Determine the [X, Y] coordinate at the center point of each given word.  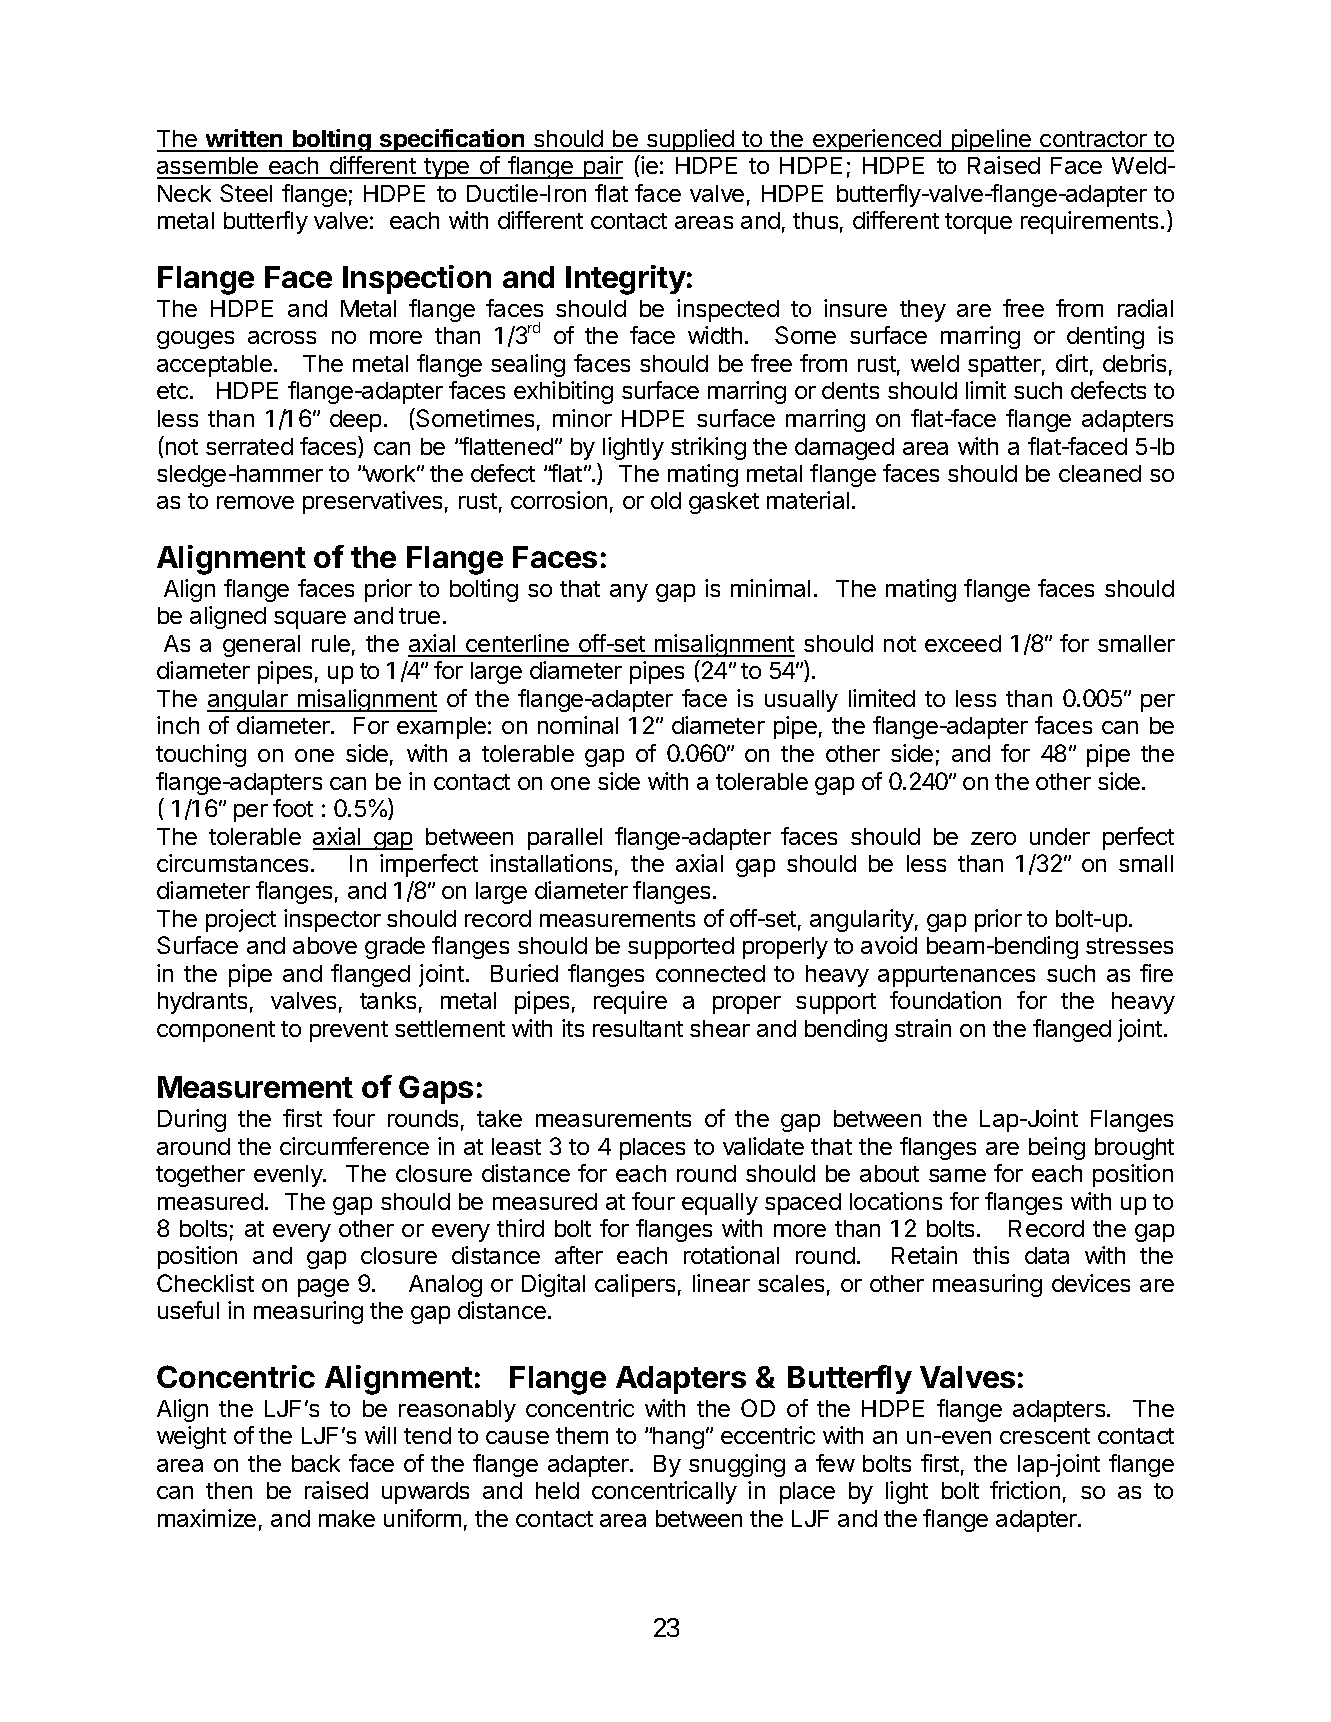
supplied [690, 140]
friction [1025, 1490]
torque [978, 223]
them [582, 1435]
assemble [209, 167]
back [316, 1463]
